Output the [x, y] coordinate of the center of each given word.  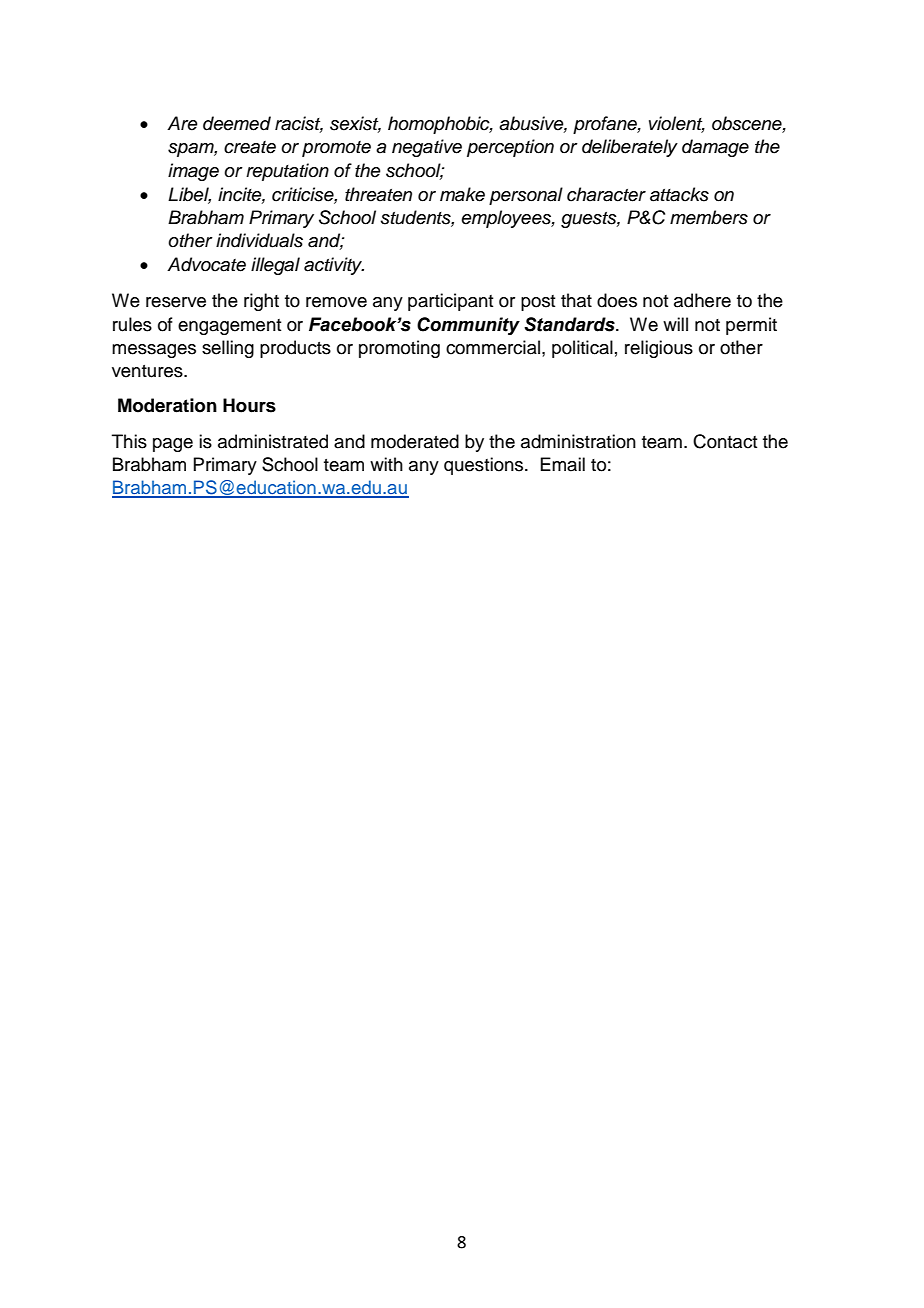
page [173, 445]
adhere [702, 300]
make [462, 194]
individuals [259, 240]
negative [427, 148]
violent [677, 124]
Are [182, 123]
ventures [148, 371]
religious [659, 349]
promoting [399, 349]
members [709, 217]
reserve [176, 302]
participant [450, 302]
